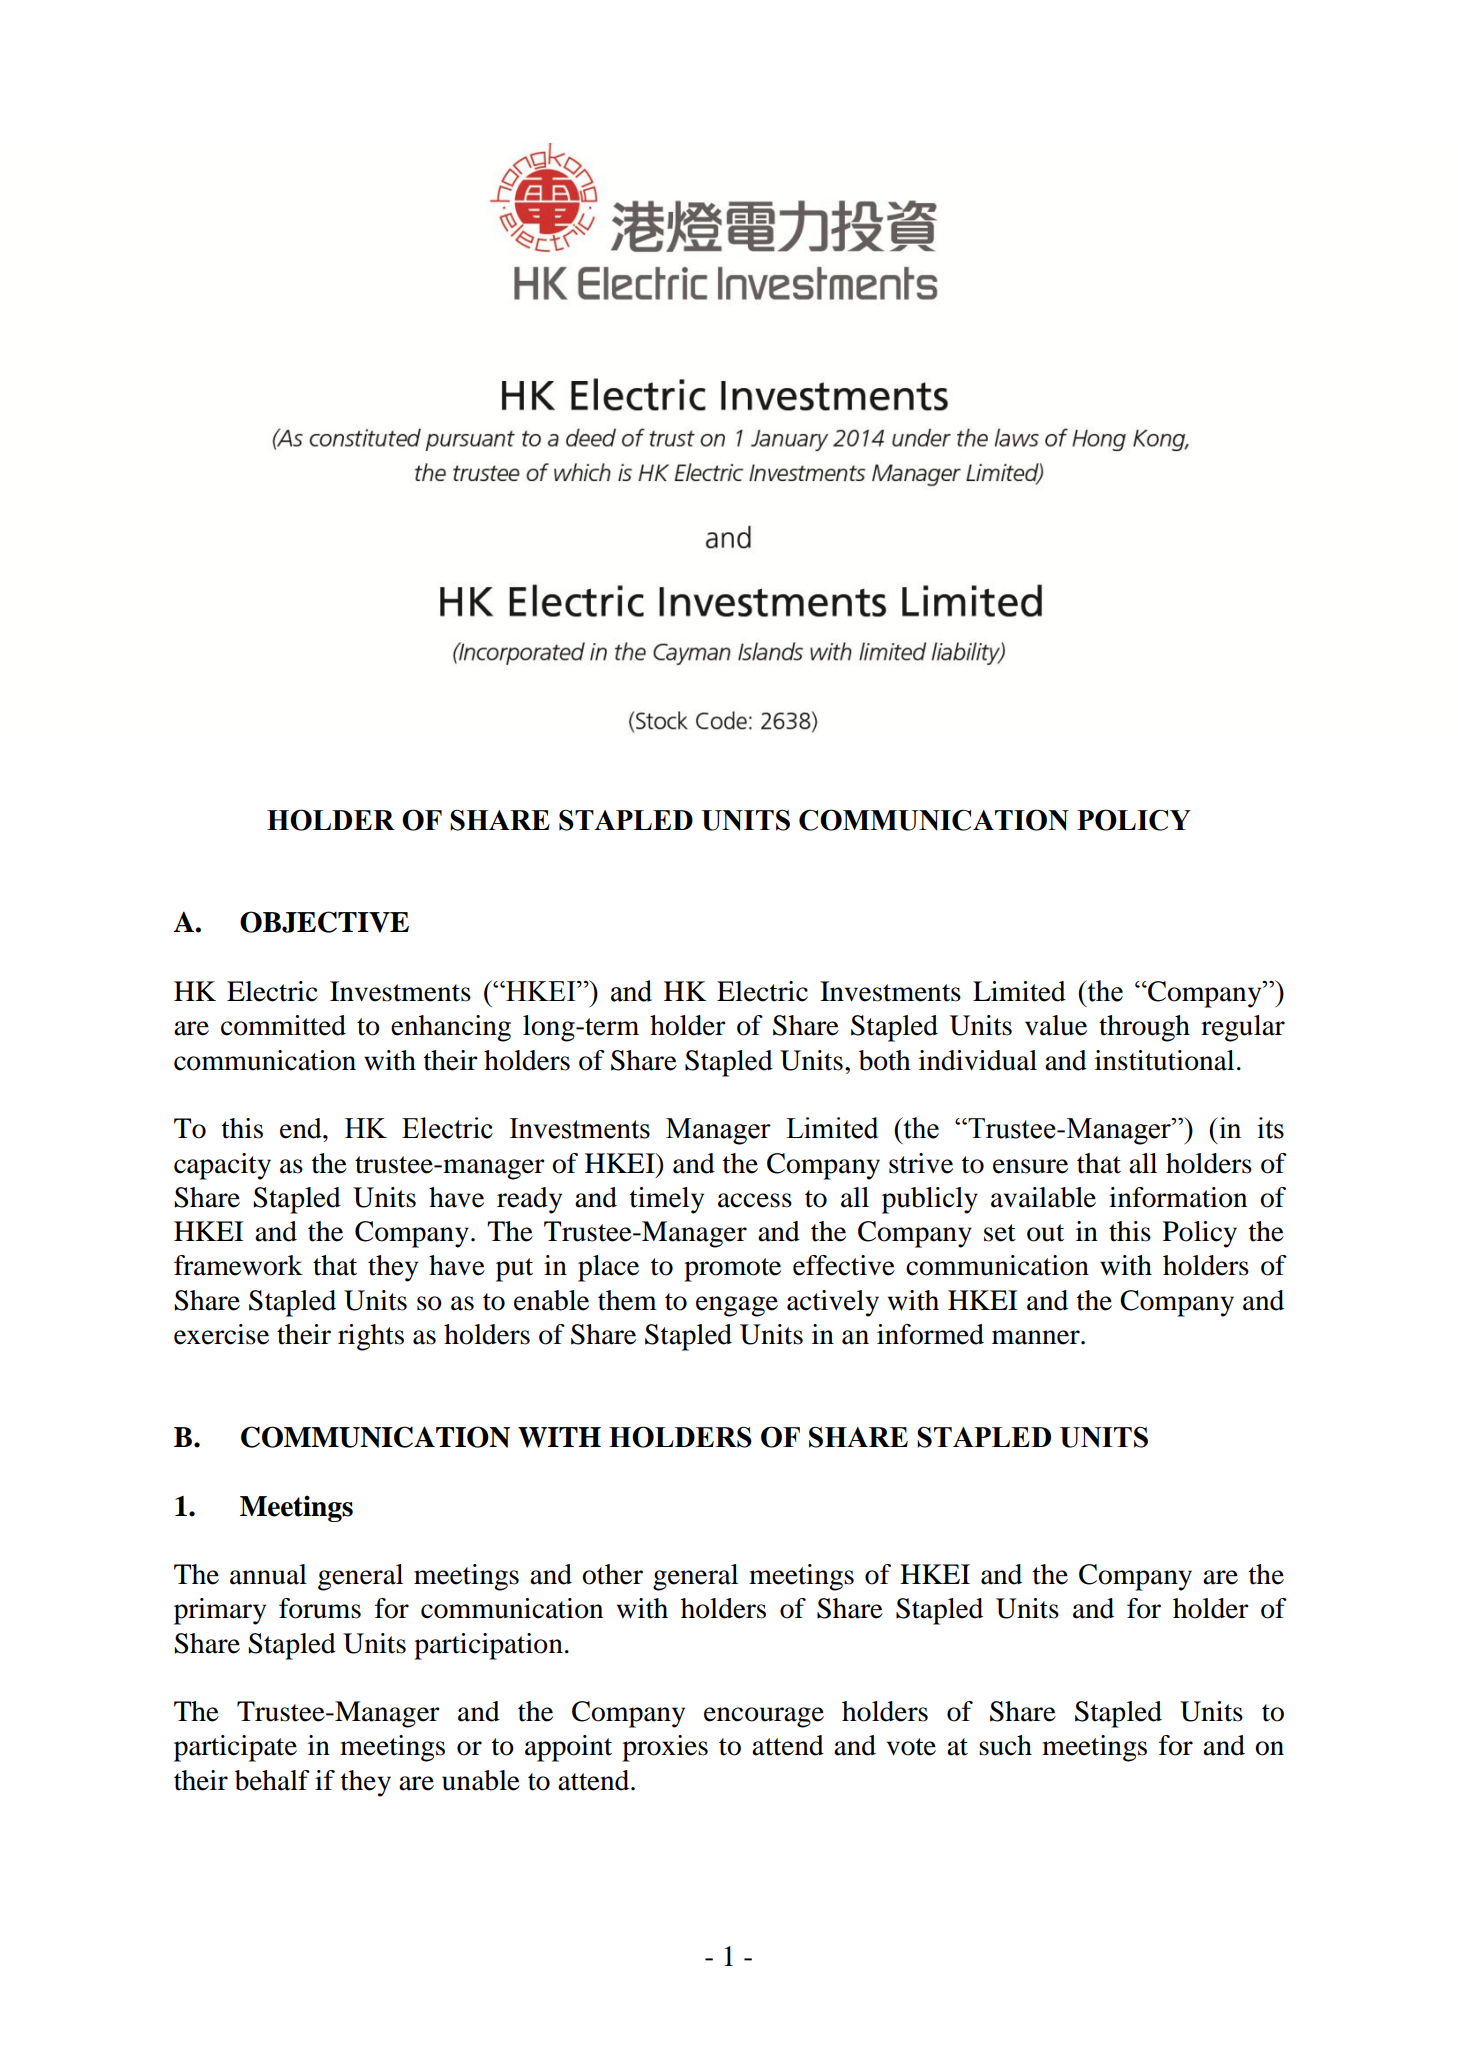  Describe the element at coordinates (1144, 1028) in the screenshot. I see `through` at that location.
